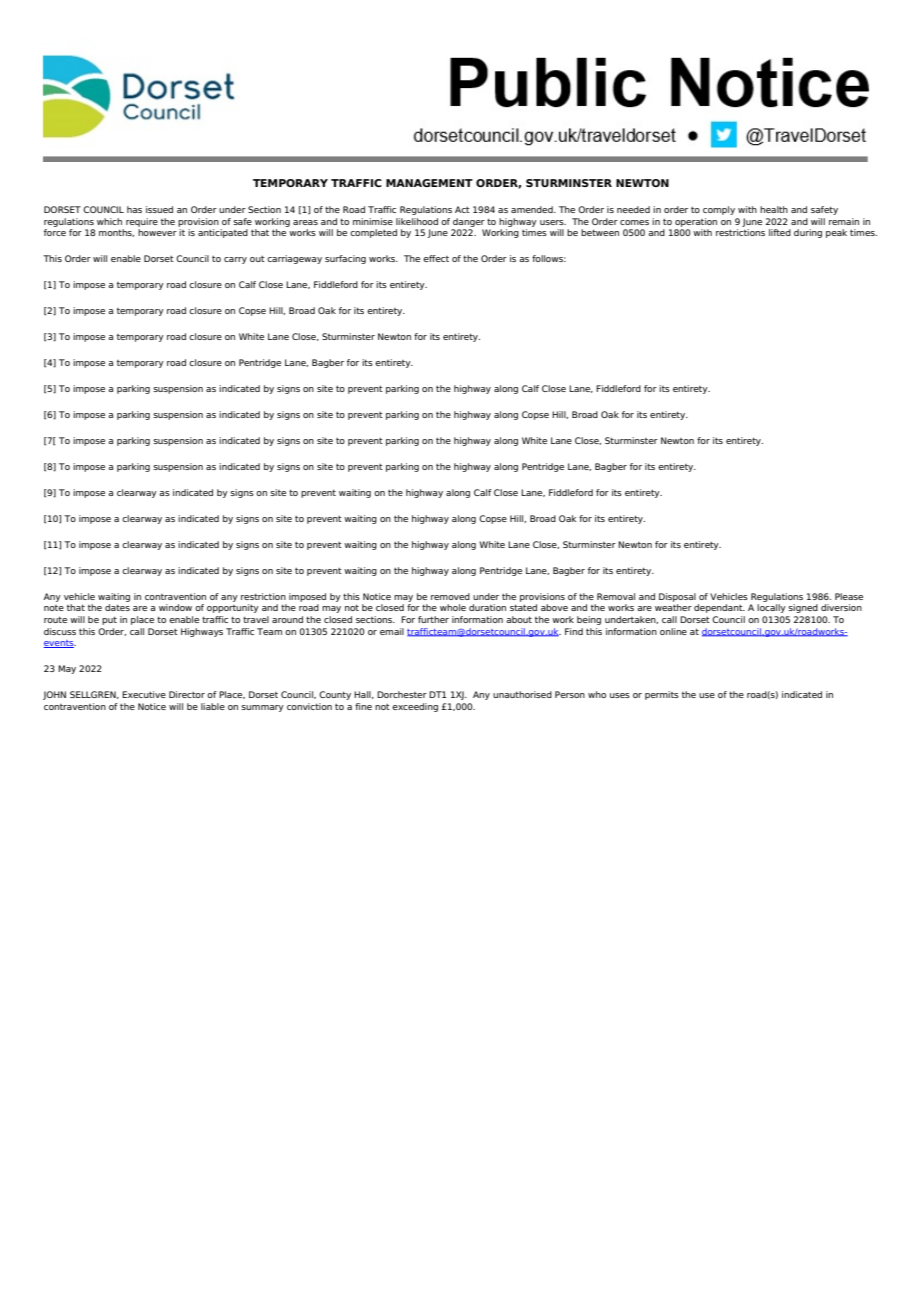 Image resolution: width=924 pixels, height=1308 pixels. What do you see at coordinates (662, 695) in the document?
I see `permits` at bounding box center [662, 695].
